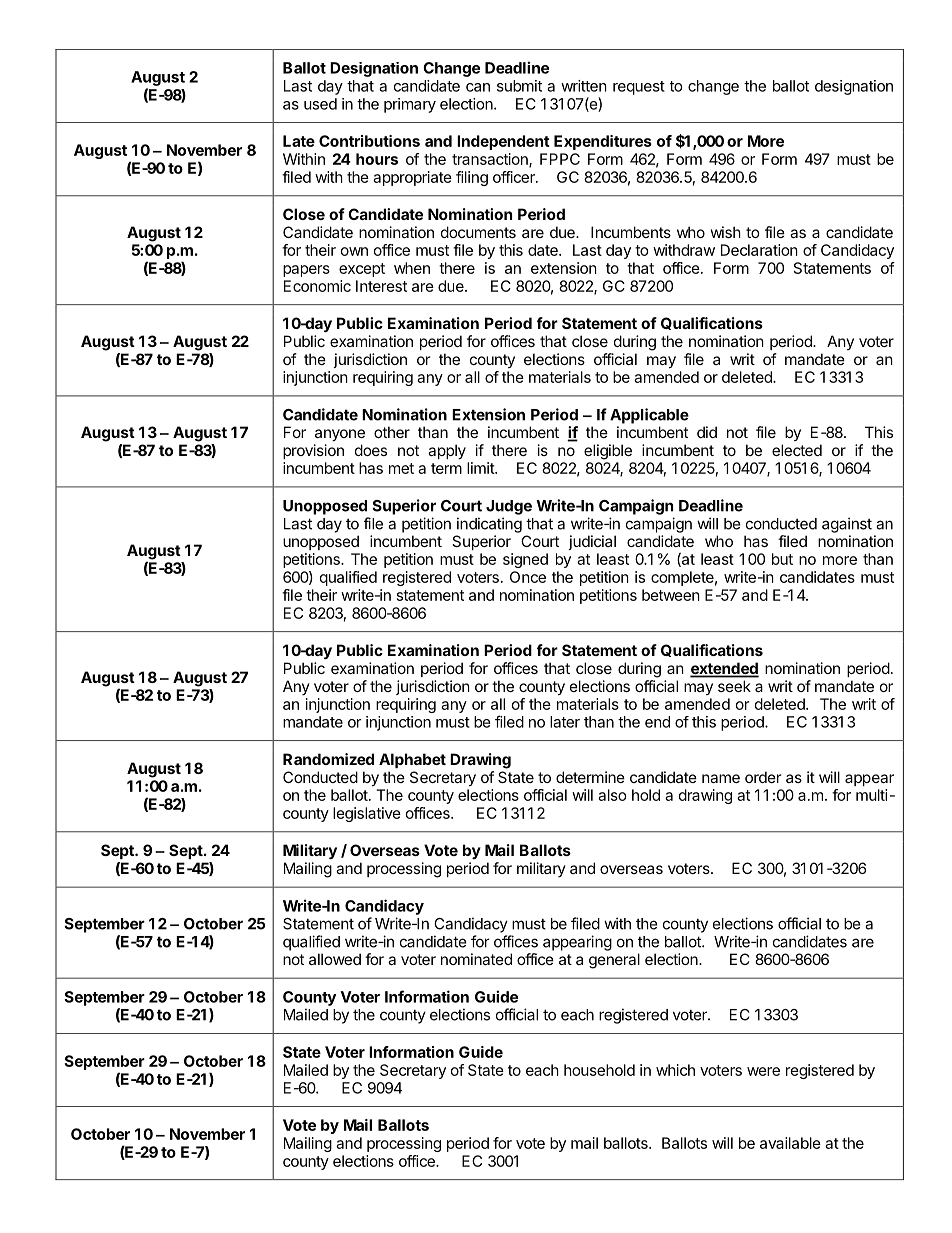 The width and height of the screenshot is (952, 1233). Describe the element at coordinates (335, 959) in the screenshot. I see `allowed` at that location.
